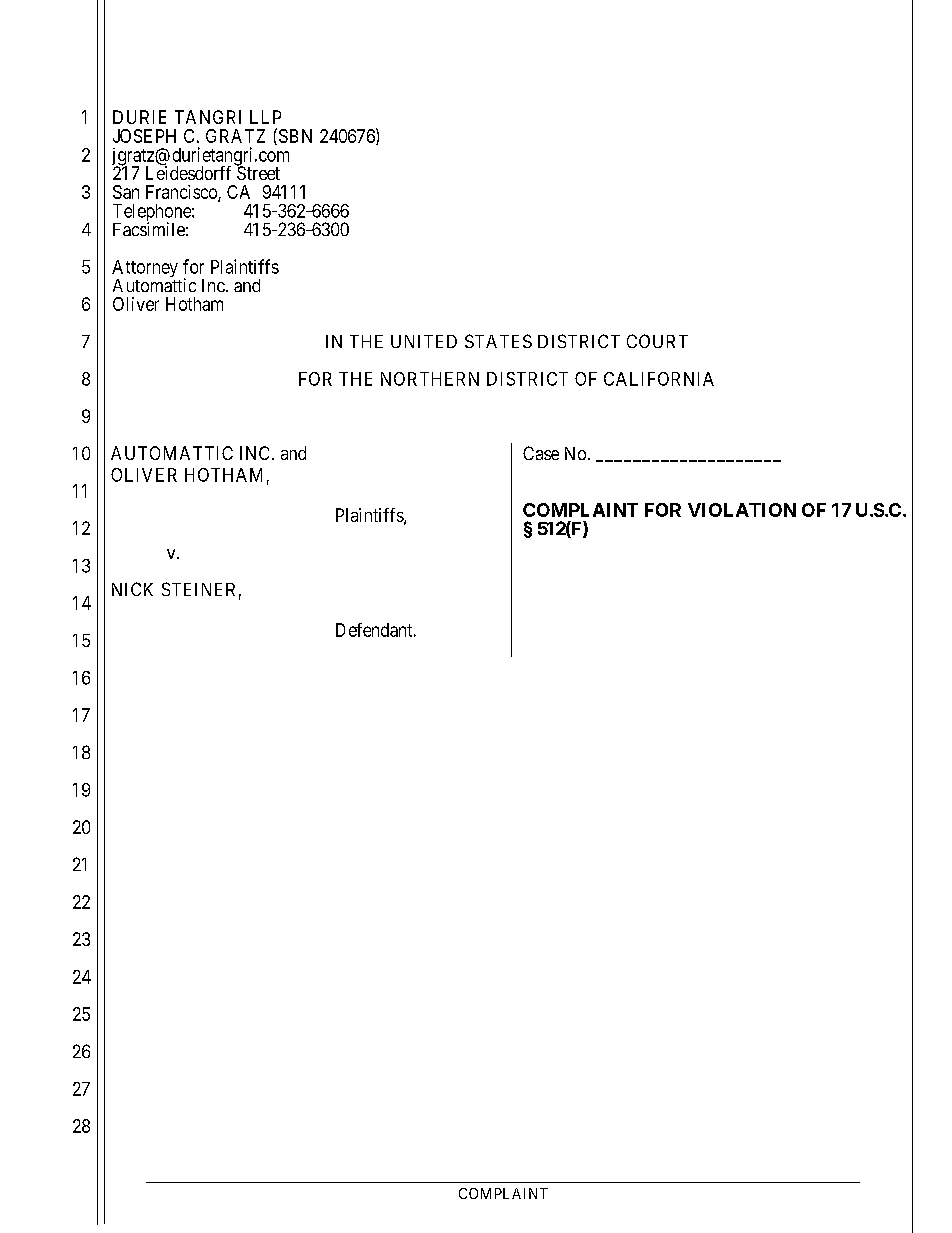 This page has width=952, height=1233. Describe the element at coordinates (132, 589) in the page. I see `NICK` at that location.
